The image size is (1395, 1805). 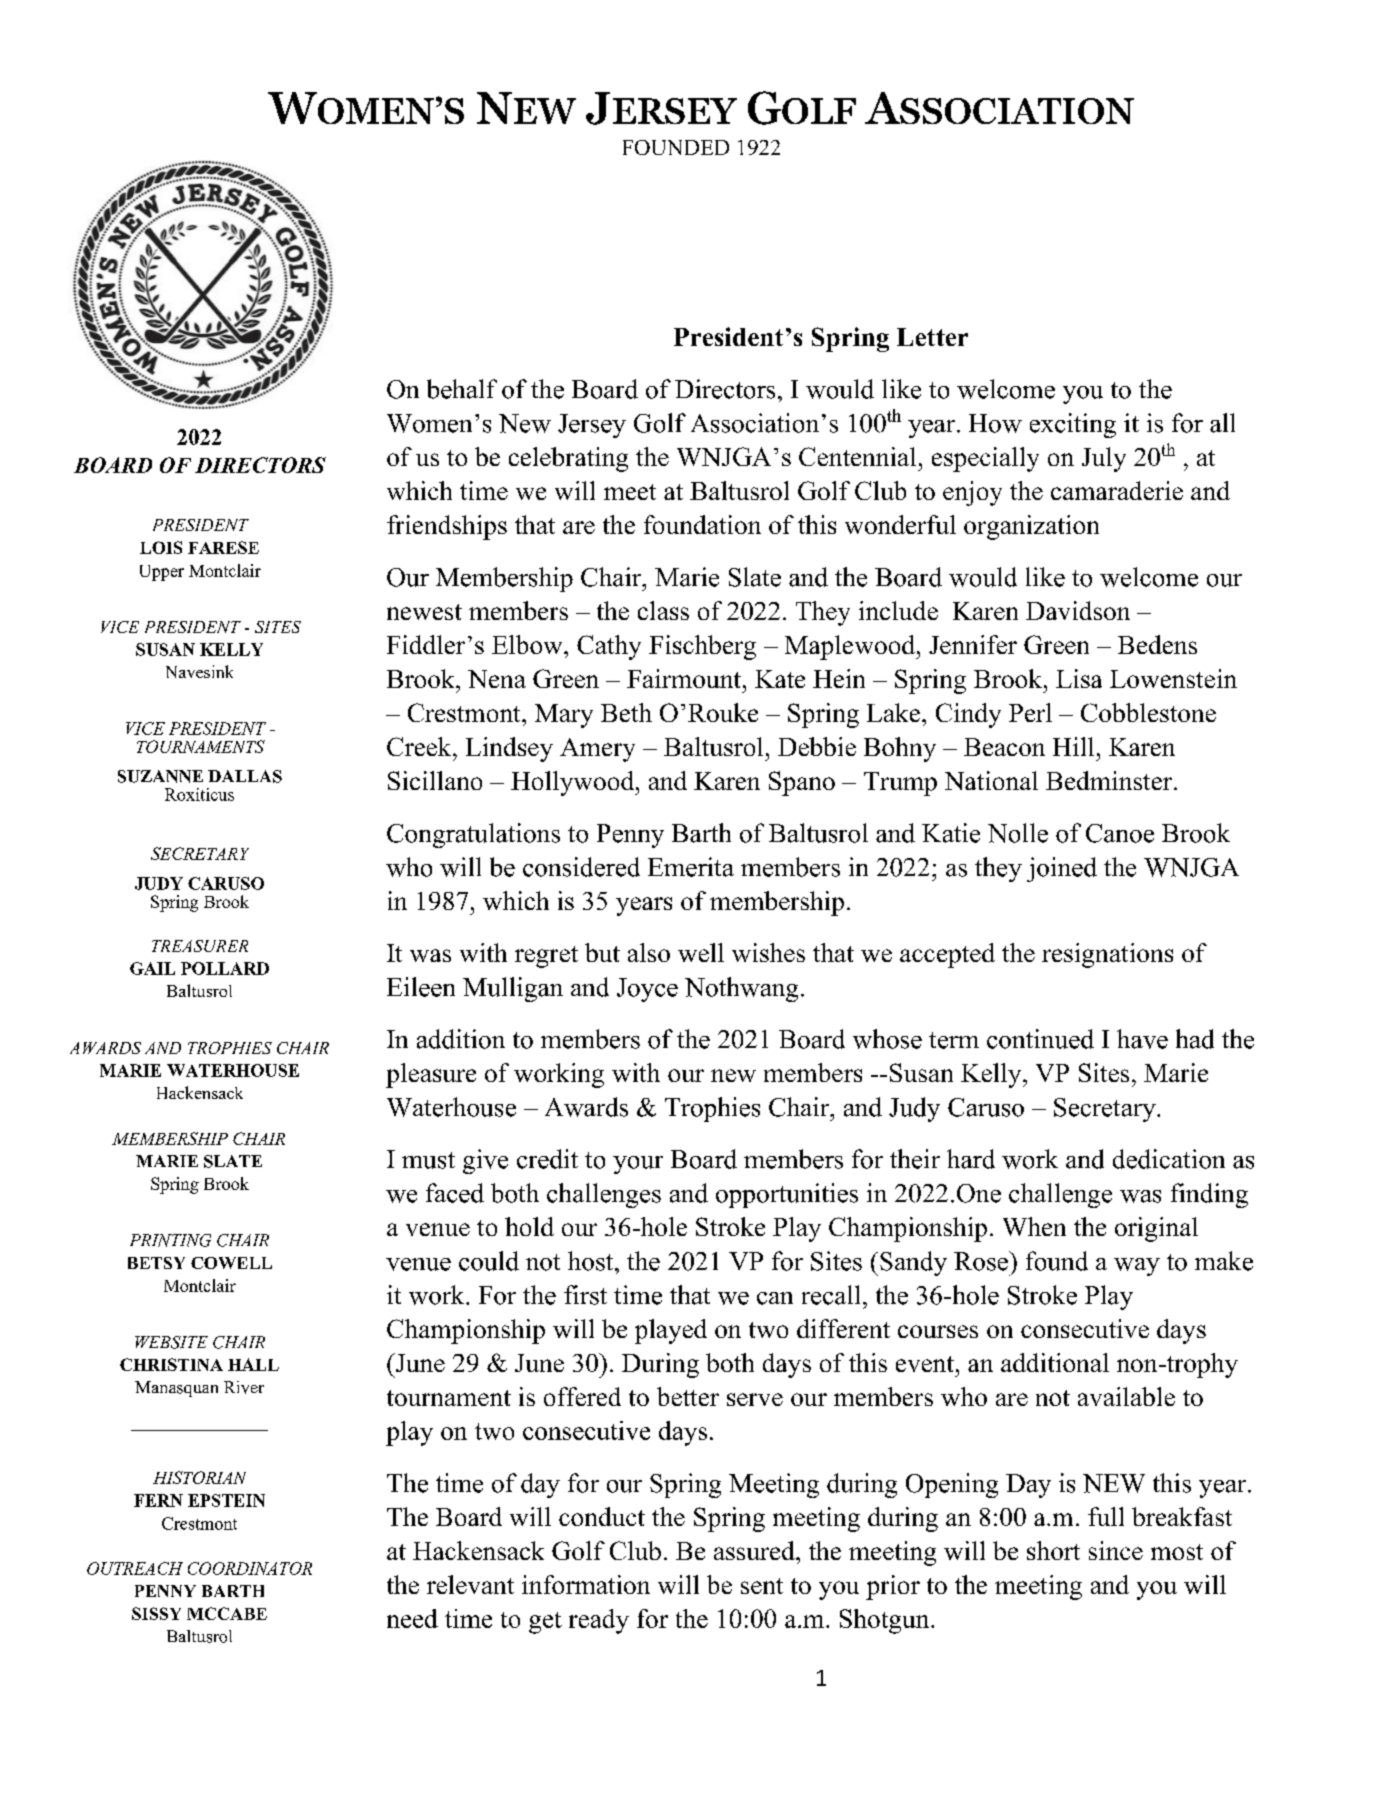 I want to click on Beth, so click(x=626, y=712).
